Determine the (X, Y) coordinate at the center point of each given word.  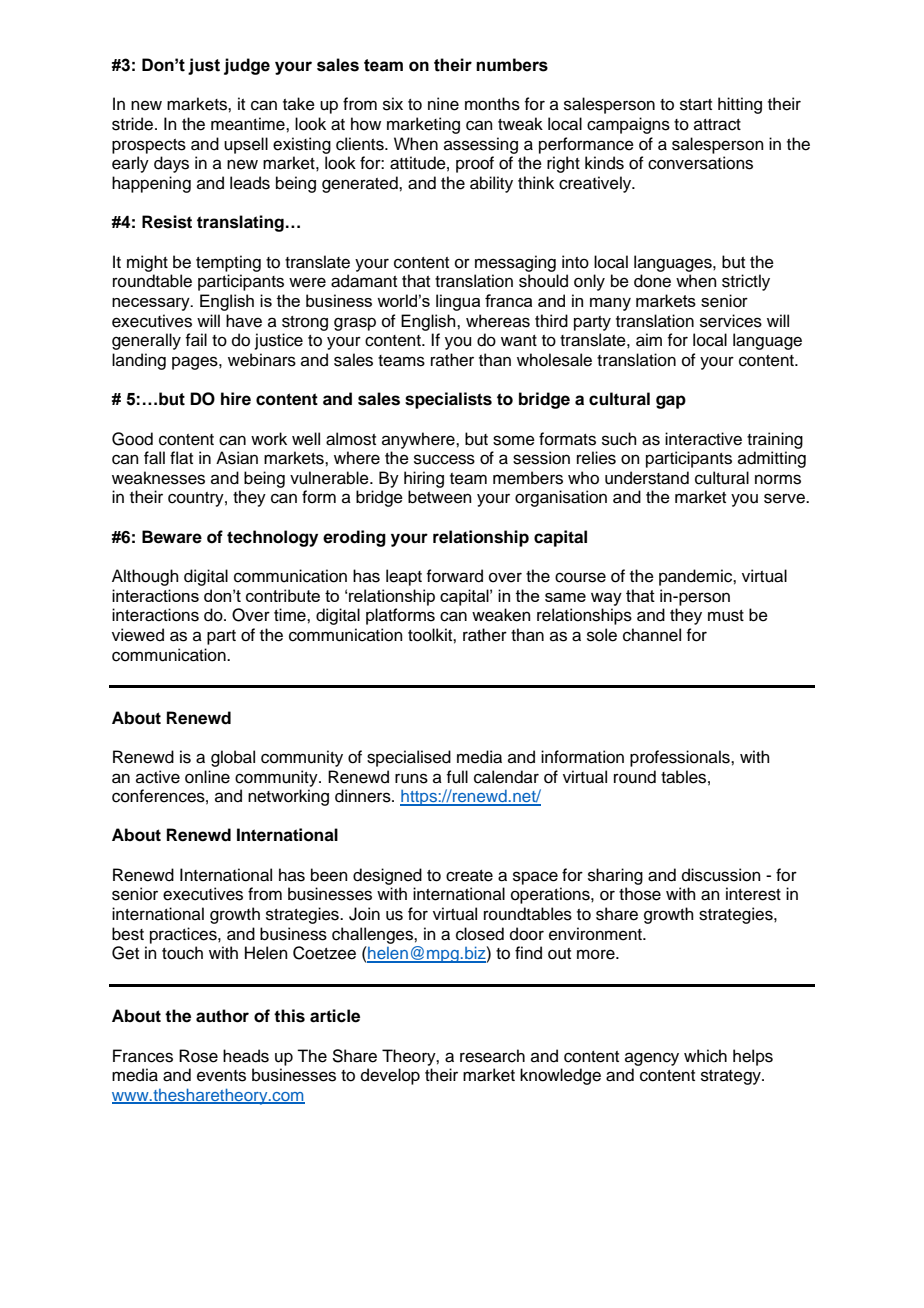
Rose (198, 1056)
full (457, 777)
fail (196, 340)
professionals (681, 758)
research (492, 1056)
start (696, 105)
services (731, 321)
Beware (172, 537)
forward (454, 576)
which (705, 1056)
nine (443, 104)
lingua (458, 302)
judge (247, 66)
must (726, 616)
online (207, 777)
